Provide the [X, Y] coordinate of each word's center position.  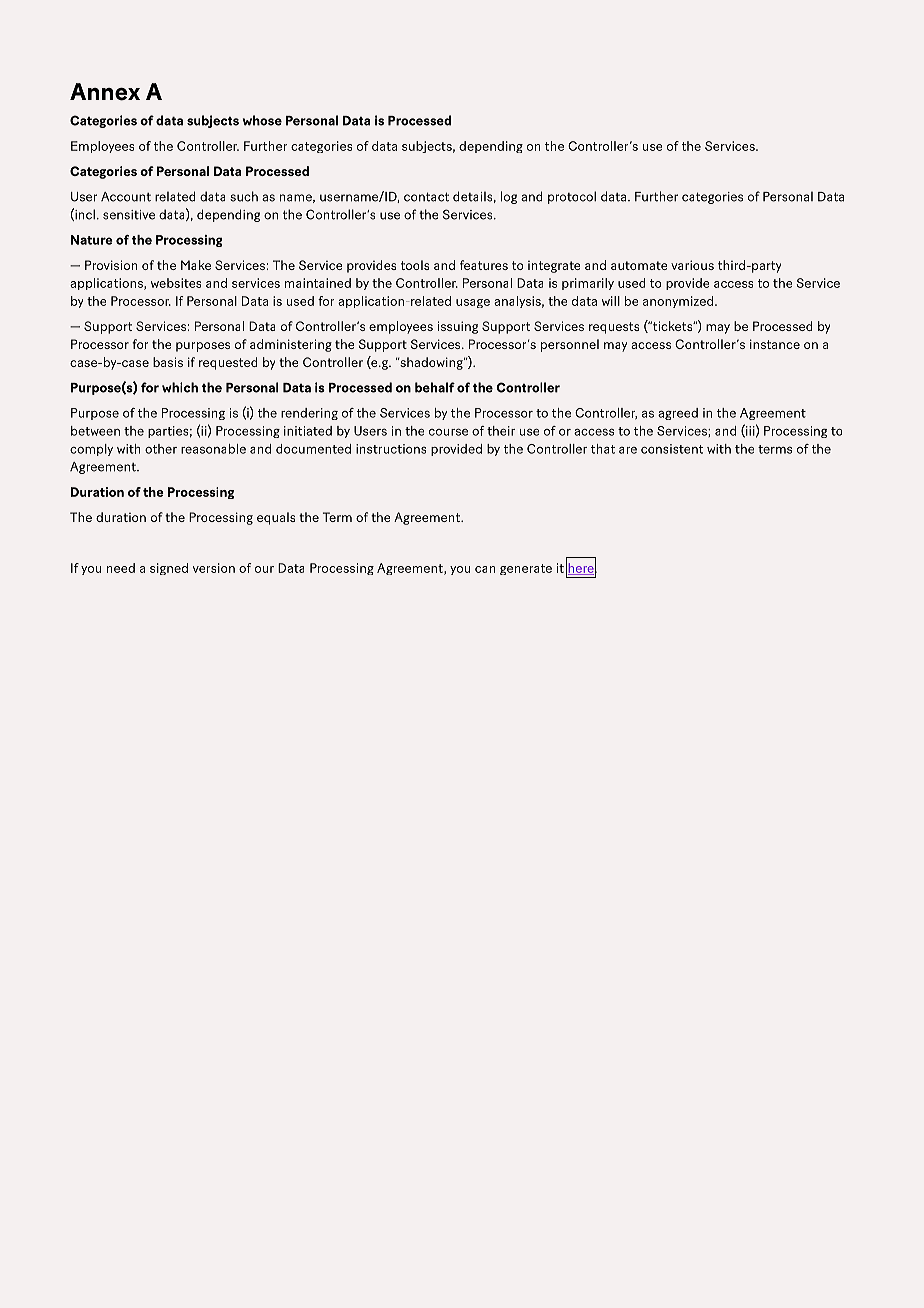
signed [169, 569]
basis [168, 362]
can [485, 569]
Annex [105, 92]
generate [526, 569]
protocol [572, 197]
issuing [458, 327]
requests [614, 328]
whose [262, 120]
